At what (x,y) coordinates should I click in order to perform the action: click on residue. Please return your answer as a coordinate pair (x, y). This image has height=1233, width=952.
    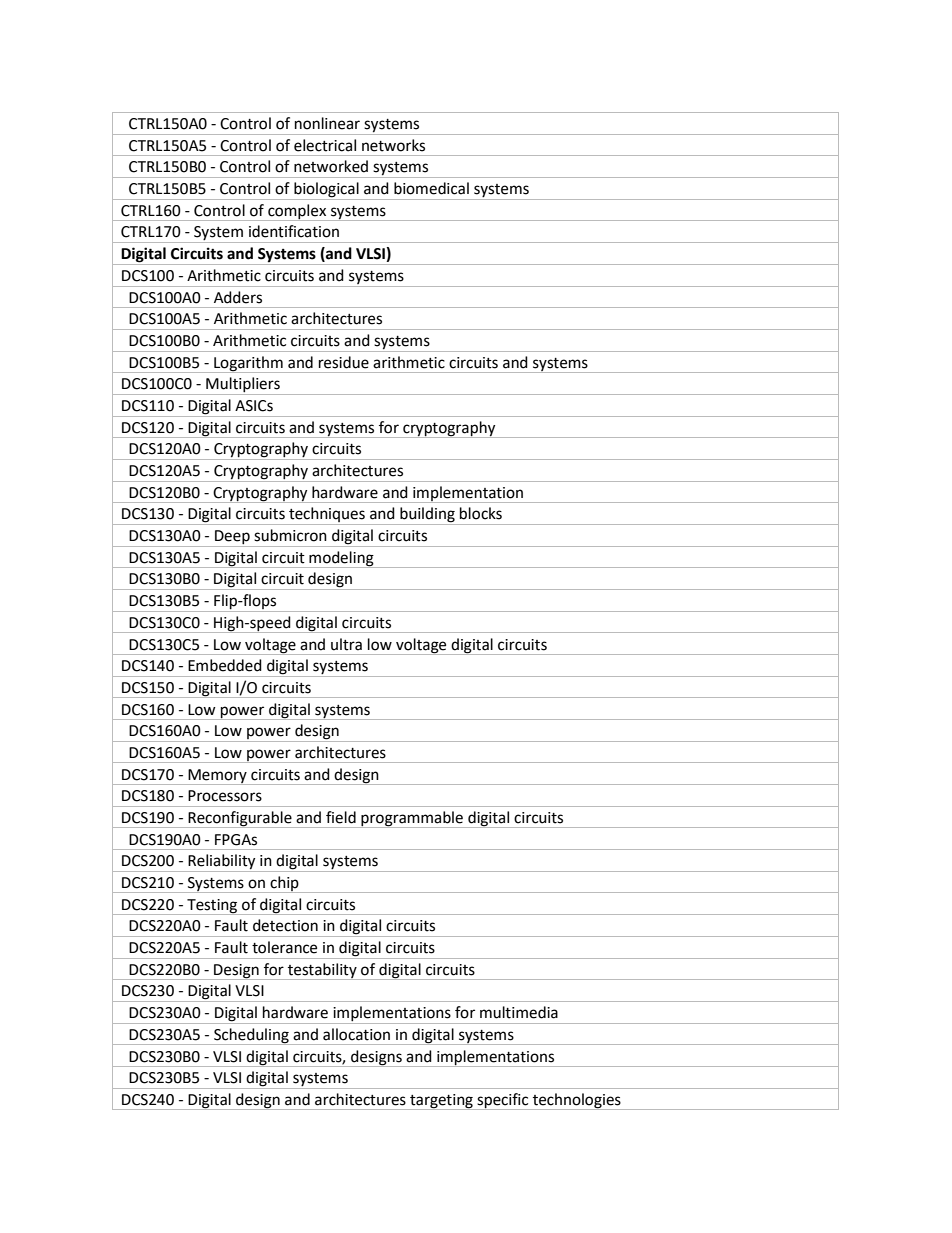
    Looking at the image, I should click on (344, 362).
